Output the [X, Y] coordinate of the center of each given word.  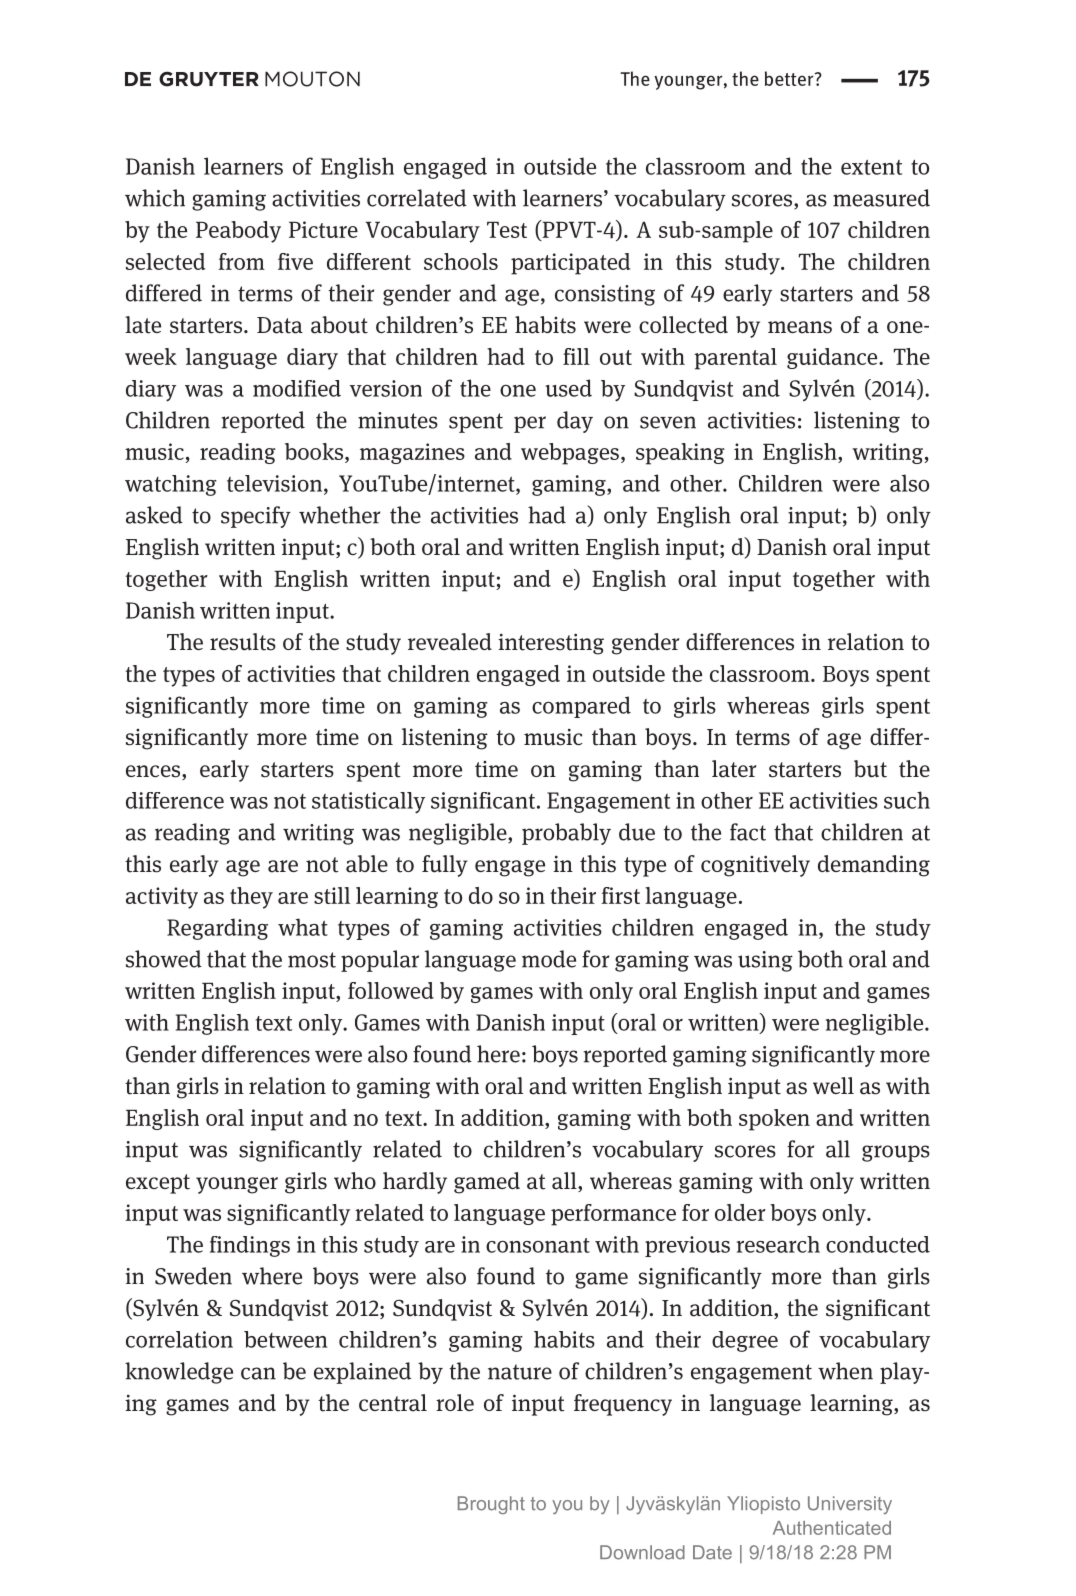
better [790, 78]
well [833, 1085]
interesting [551, 644]
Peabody [238, 232]
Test [507, 230]
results [243, 642]
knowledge [179, 1373]
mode [549, 959]
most [312, 960]
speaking [680, 454]
